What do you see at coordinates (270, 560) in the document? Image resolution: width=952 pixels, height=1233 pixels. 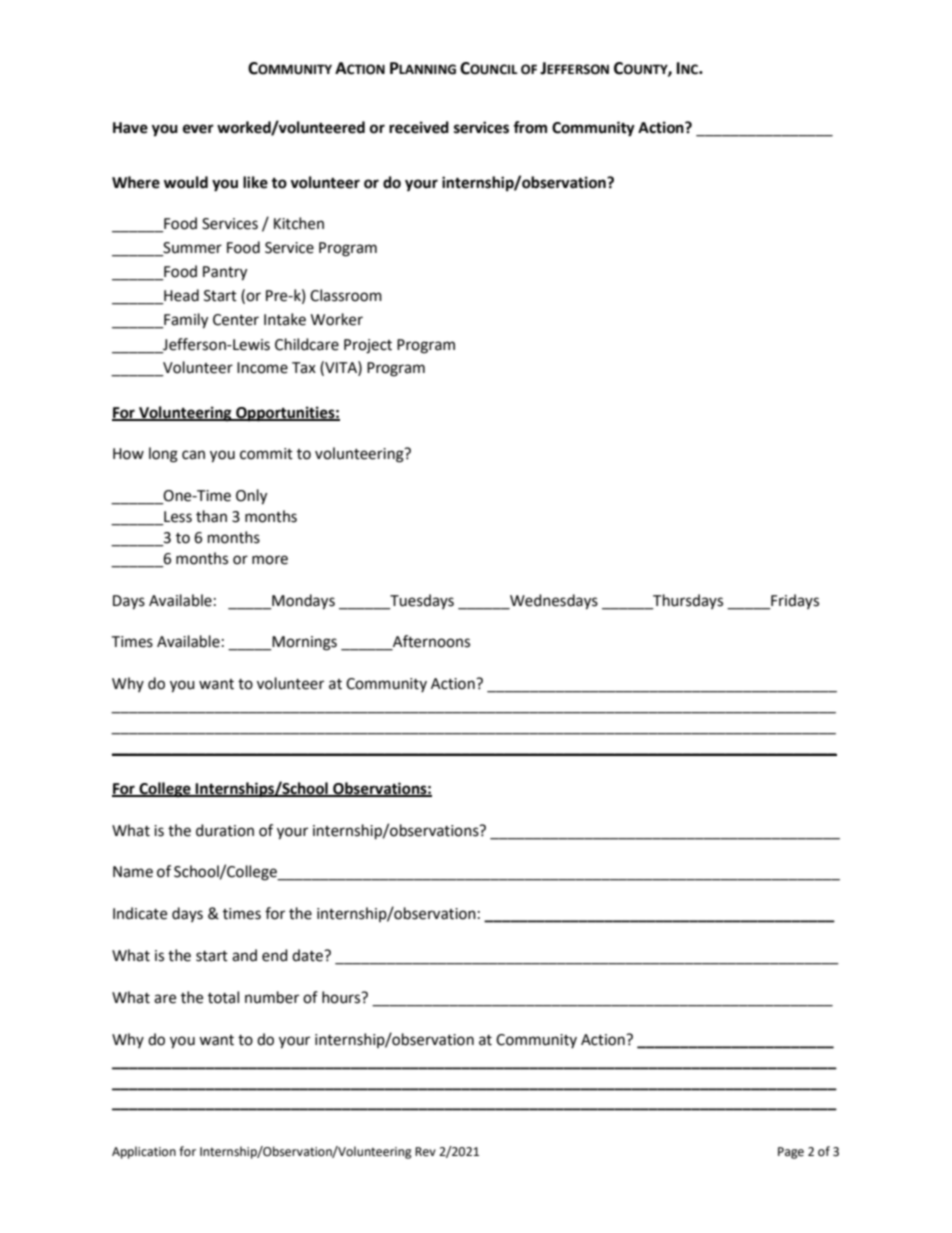 I see `more` at bounding box center [270, 560].
